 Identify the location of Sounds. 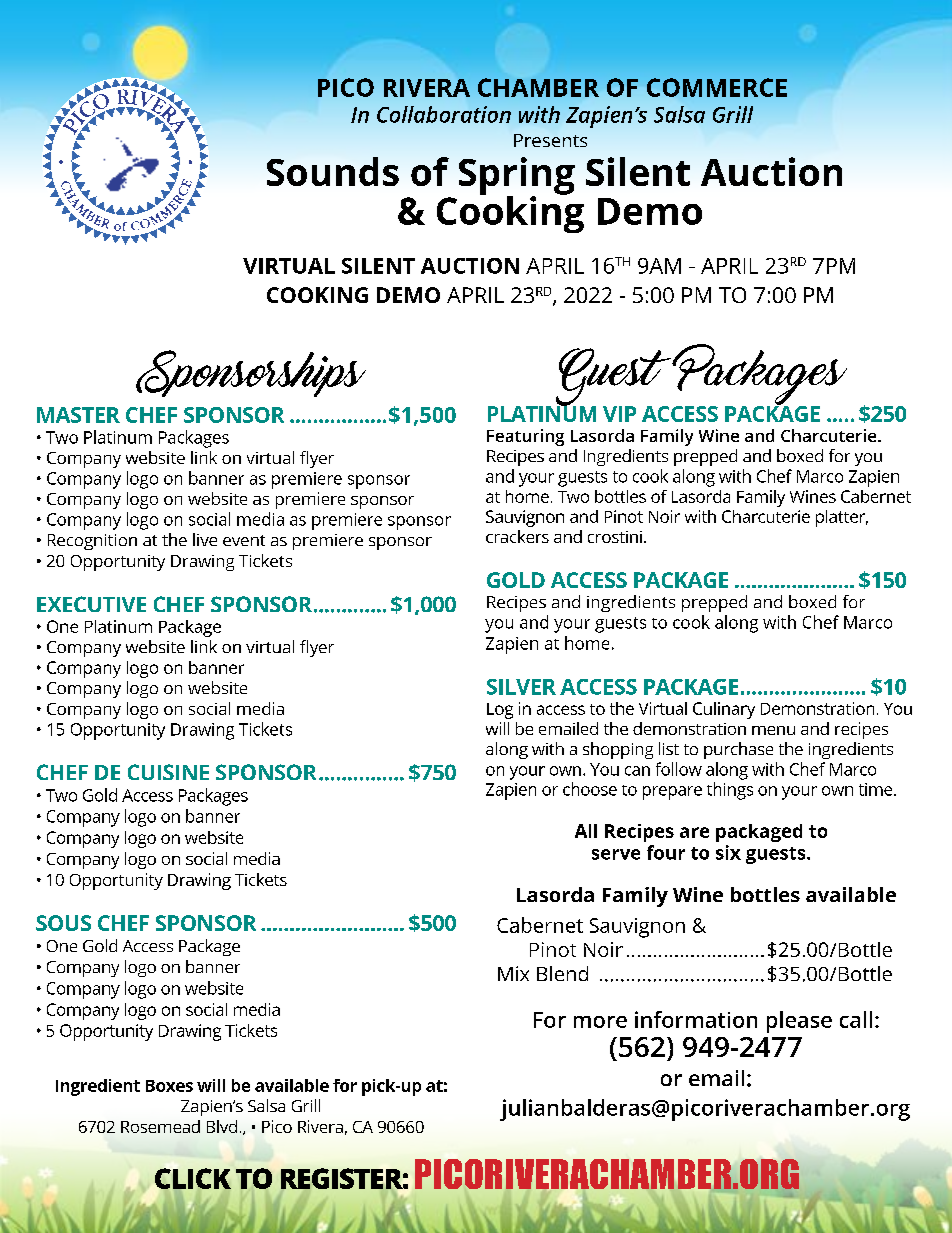
(333, 171).
